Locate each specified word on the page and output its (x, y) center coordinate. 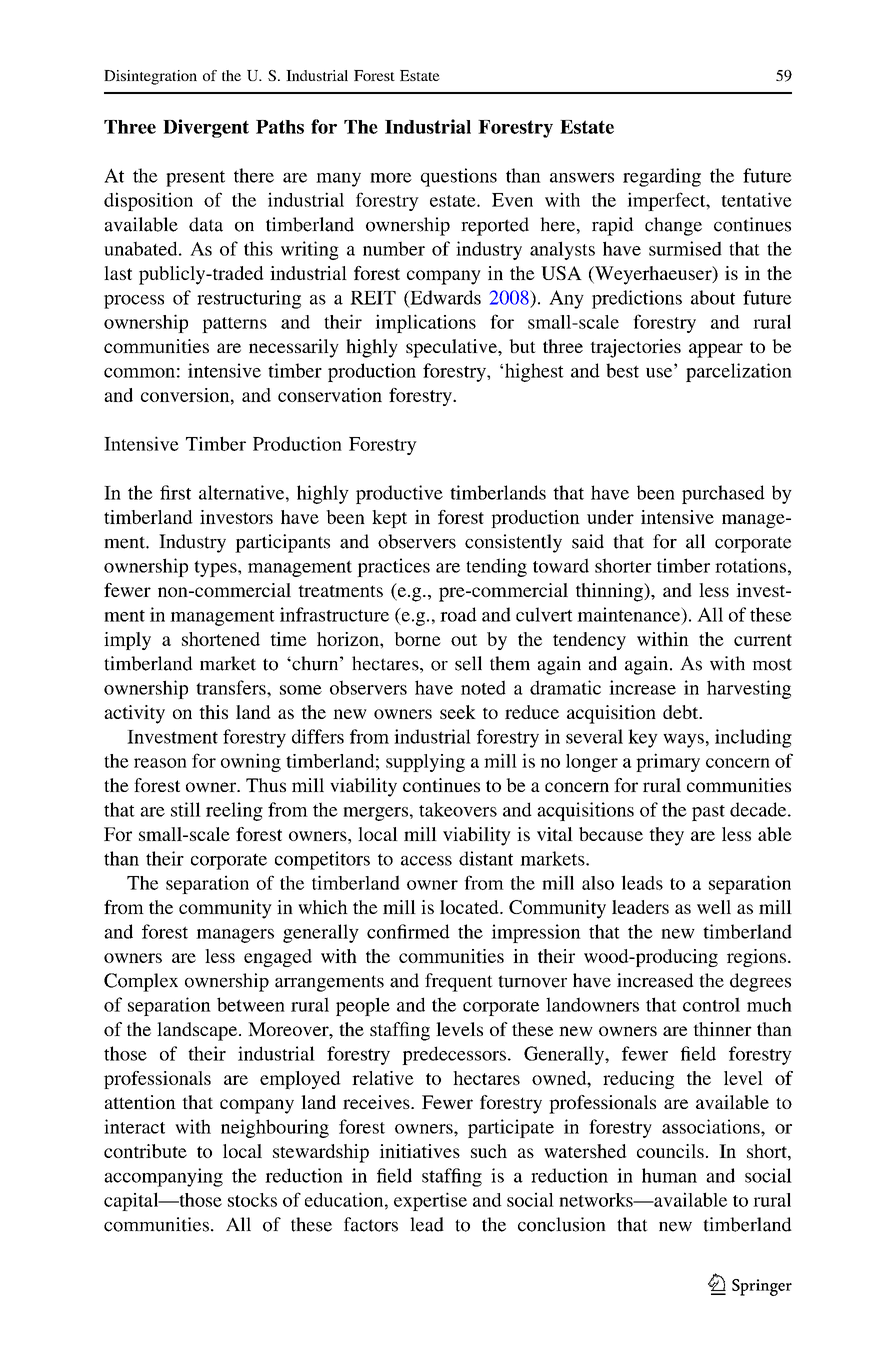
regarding (662, 177)
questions (459, 177)
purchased (723, 494)
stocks (252, 1200)
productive (399, 494)
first (175, 492)
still (186, 809)
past (708, 813)
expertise (430, 1201)
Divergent (206, 128)
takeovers (458, 809)
